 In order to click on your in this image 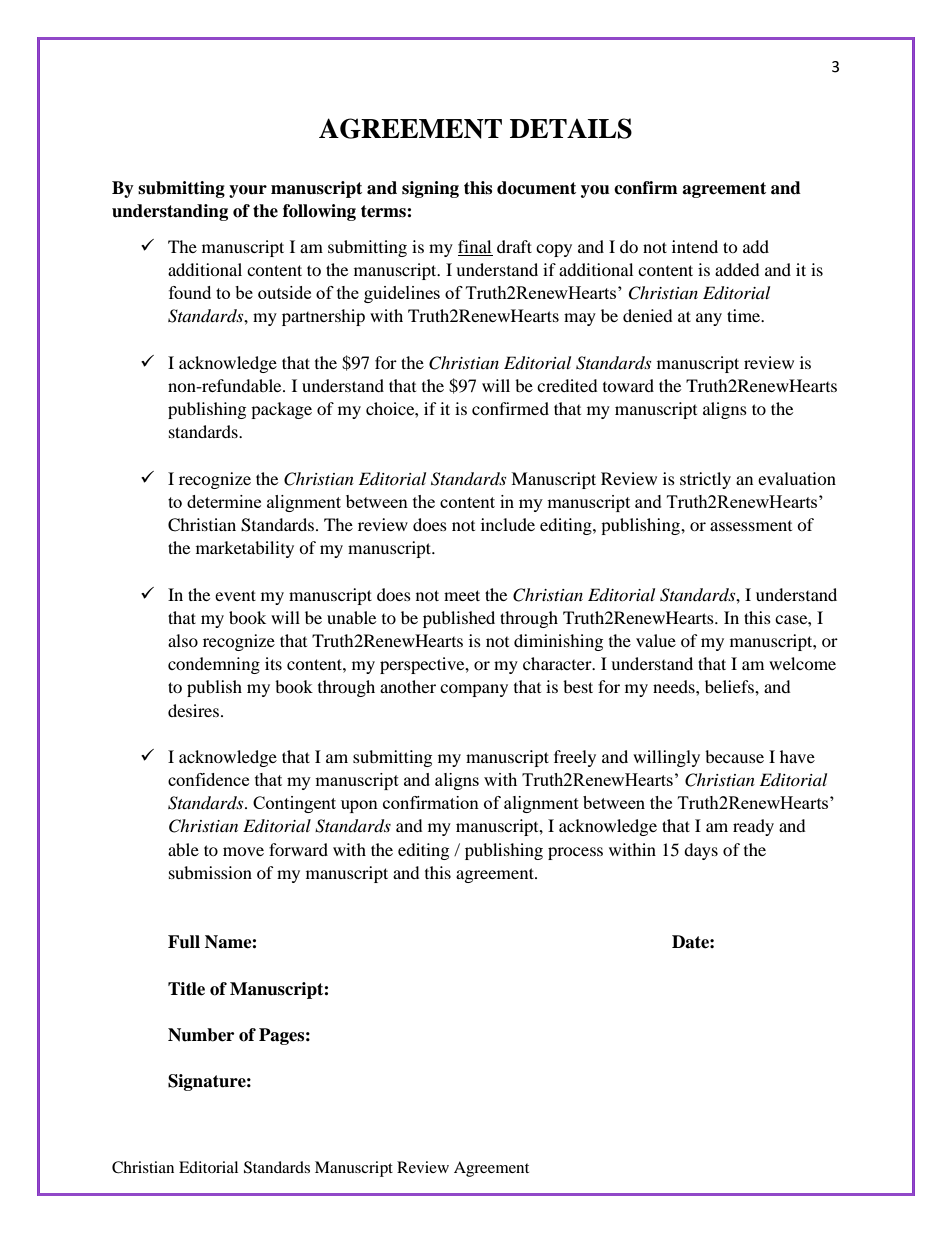, I will do `click(248, 191)`.
